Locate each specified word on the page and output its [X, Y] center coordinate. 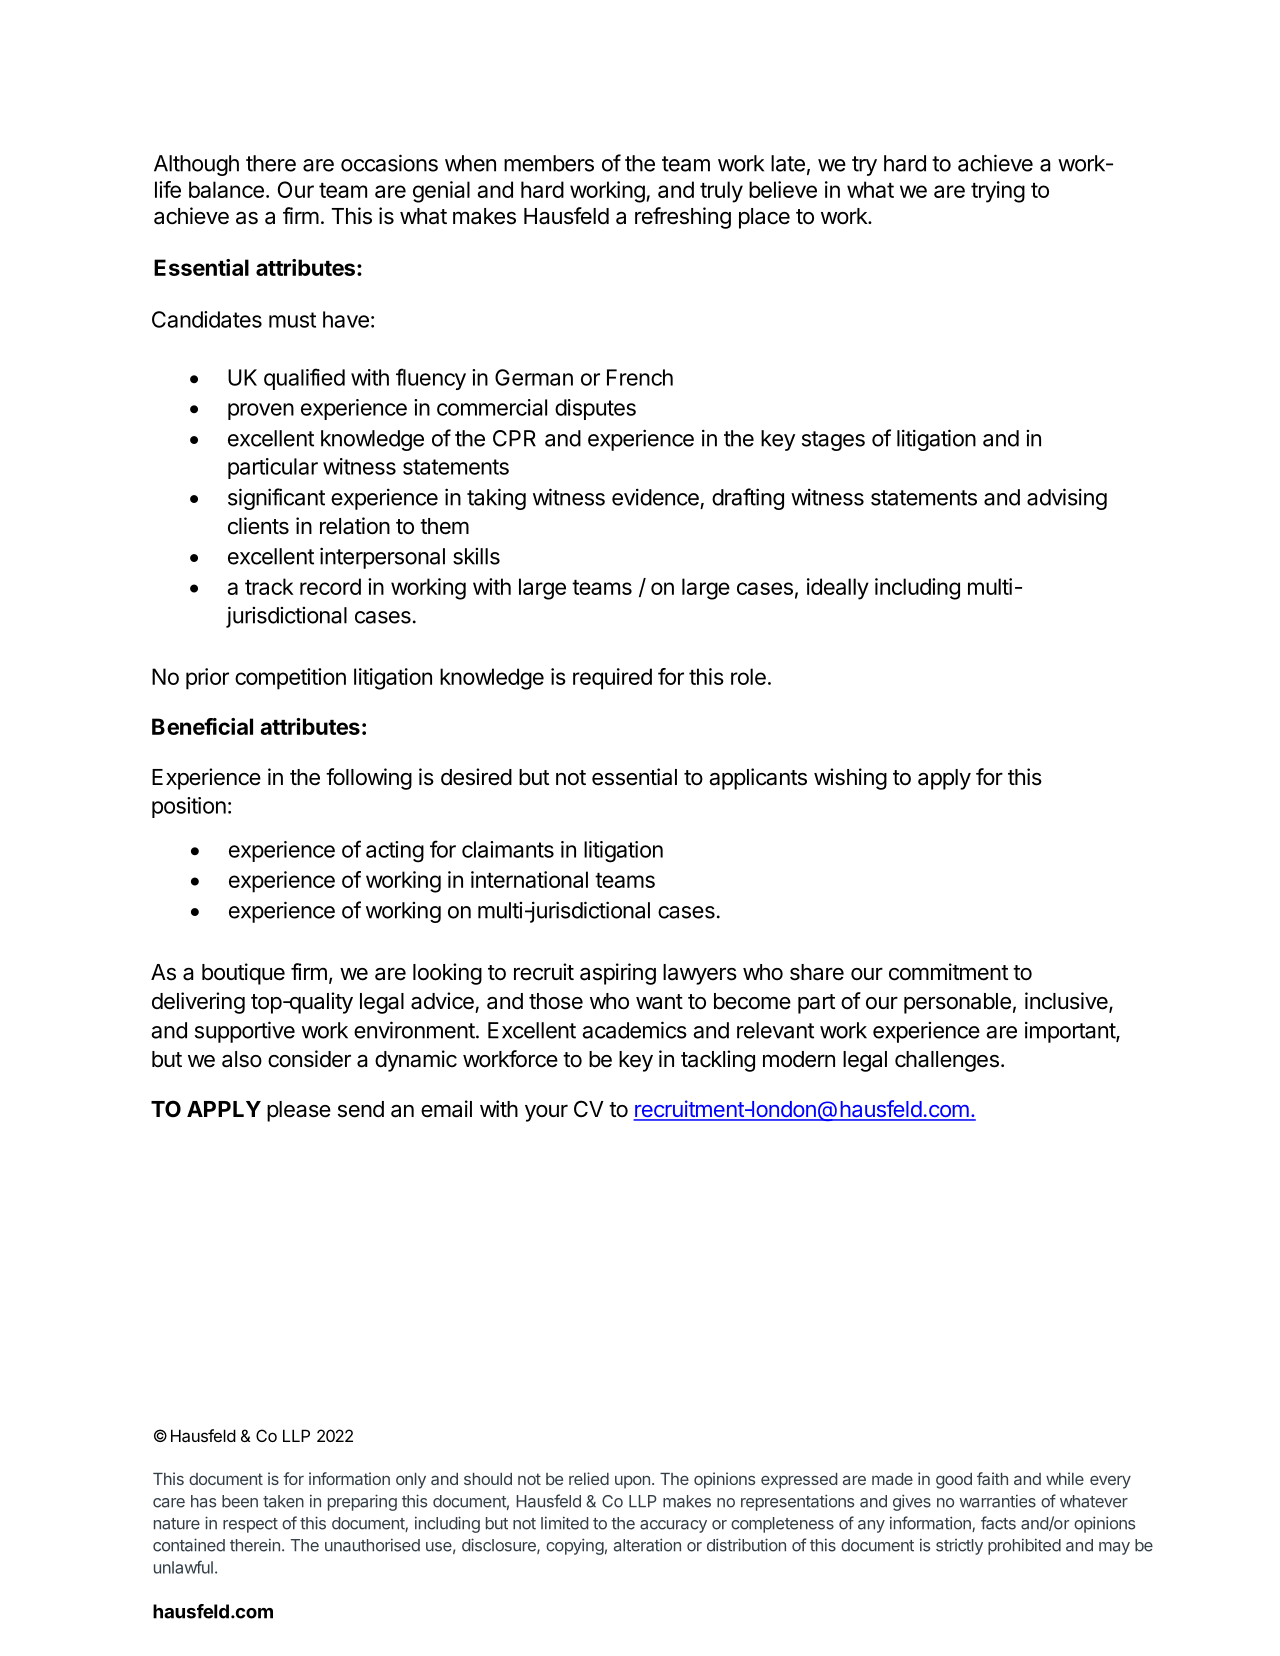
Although [196, 165]
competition [290, 679]
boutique [243, 974]
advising [1067, 499]
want [659, 1002]
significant [276, 499]
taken [283, 1501]
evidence [655, 497]
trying [998, 192]
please [299, 1111]
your [546, 1113]
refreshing [683, 218]
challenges [947, 1061]
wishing [850, 779]
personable [957, 1003]
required [612, 679]
